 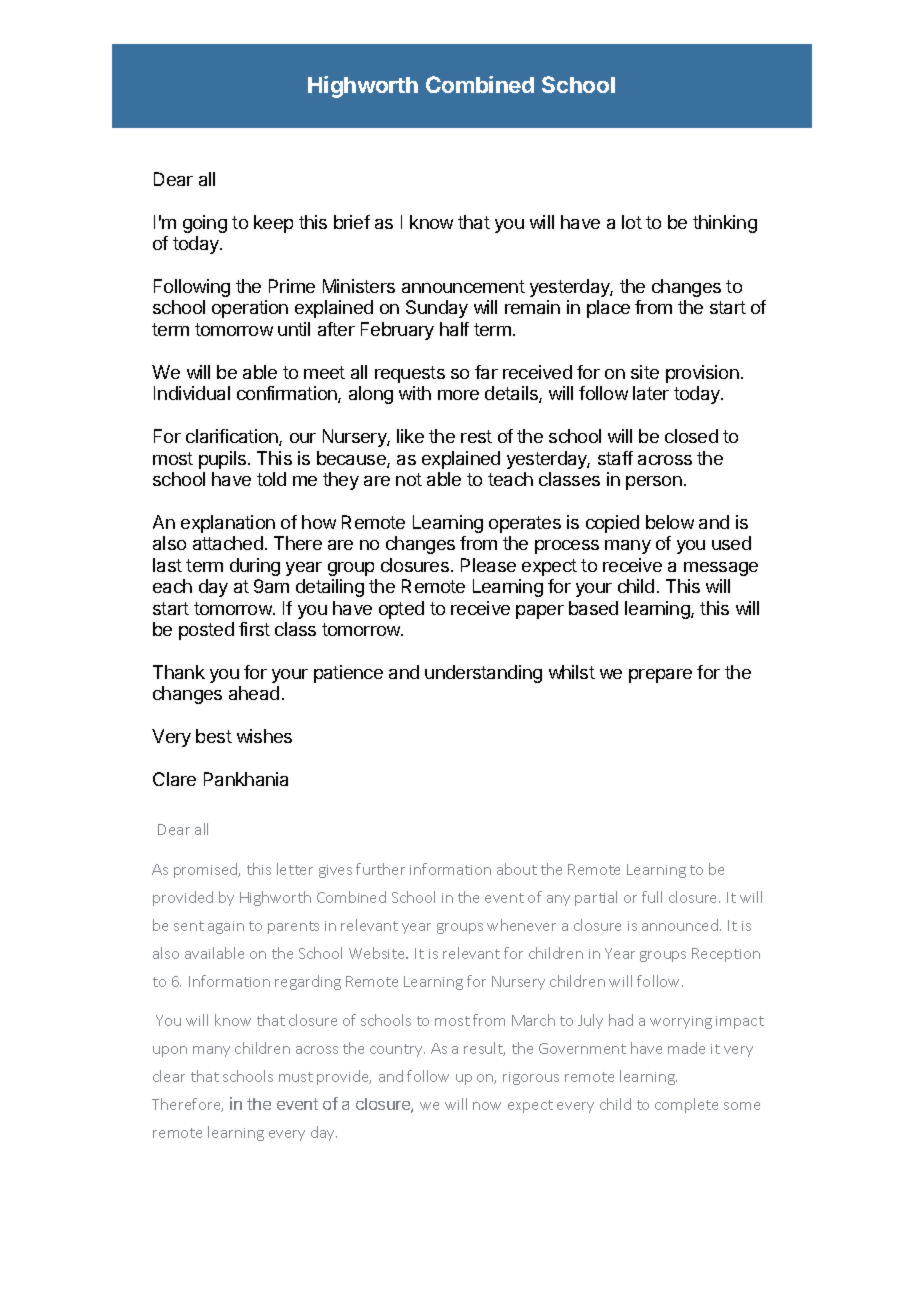 What do you see at coordinates (632, 222) in the image?
I see `lot` at bounding box center [632, 222].
